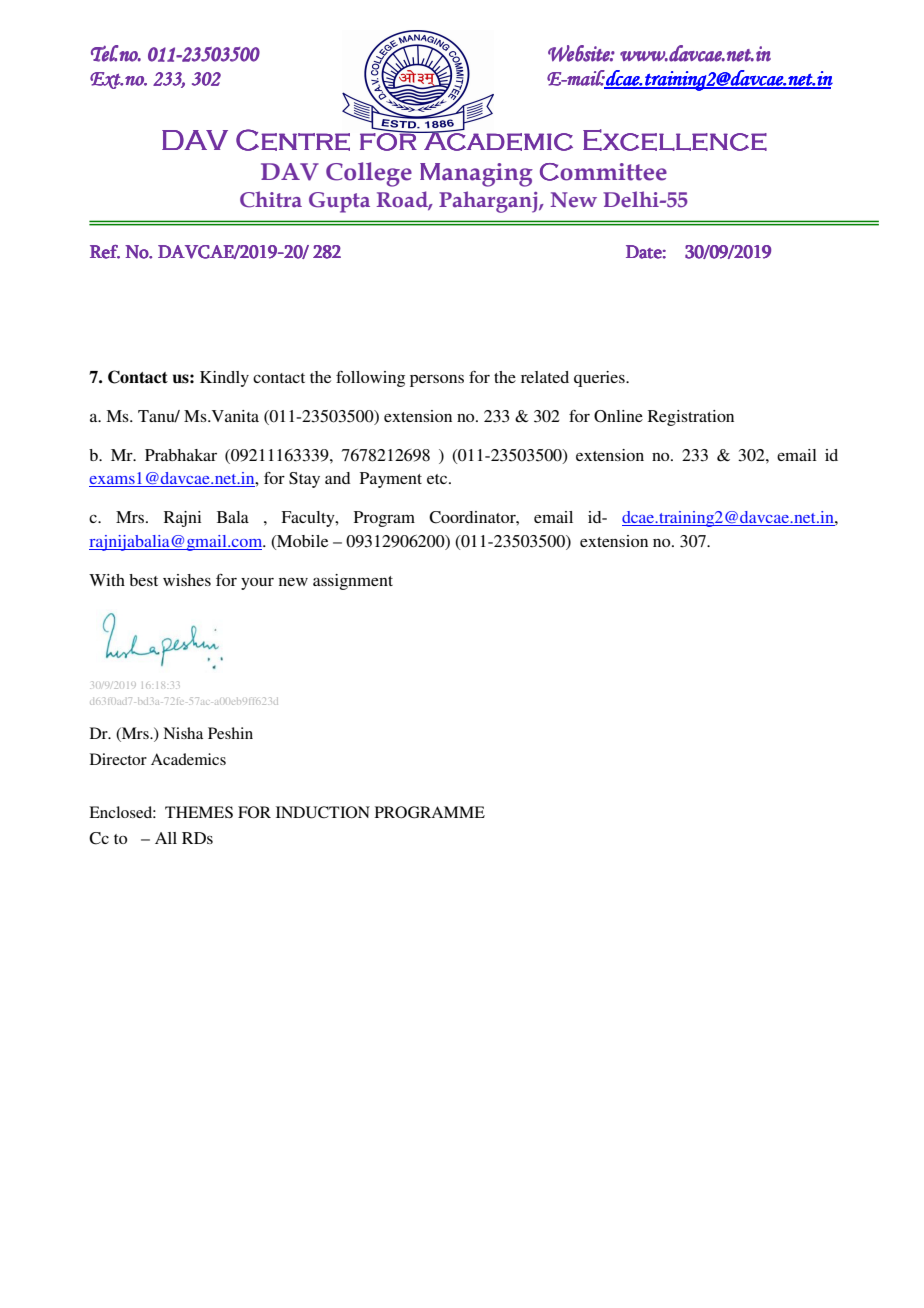  What do you see at coordinates (438, 479) in the image?
I see `etc` at bounding box center [438, 479].
